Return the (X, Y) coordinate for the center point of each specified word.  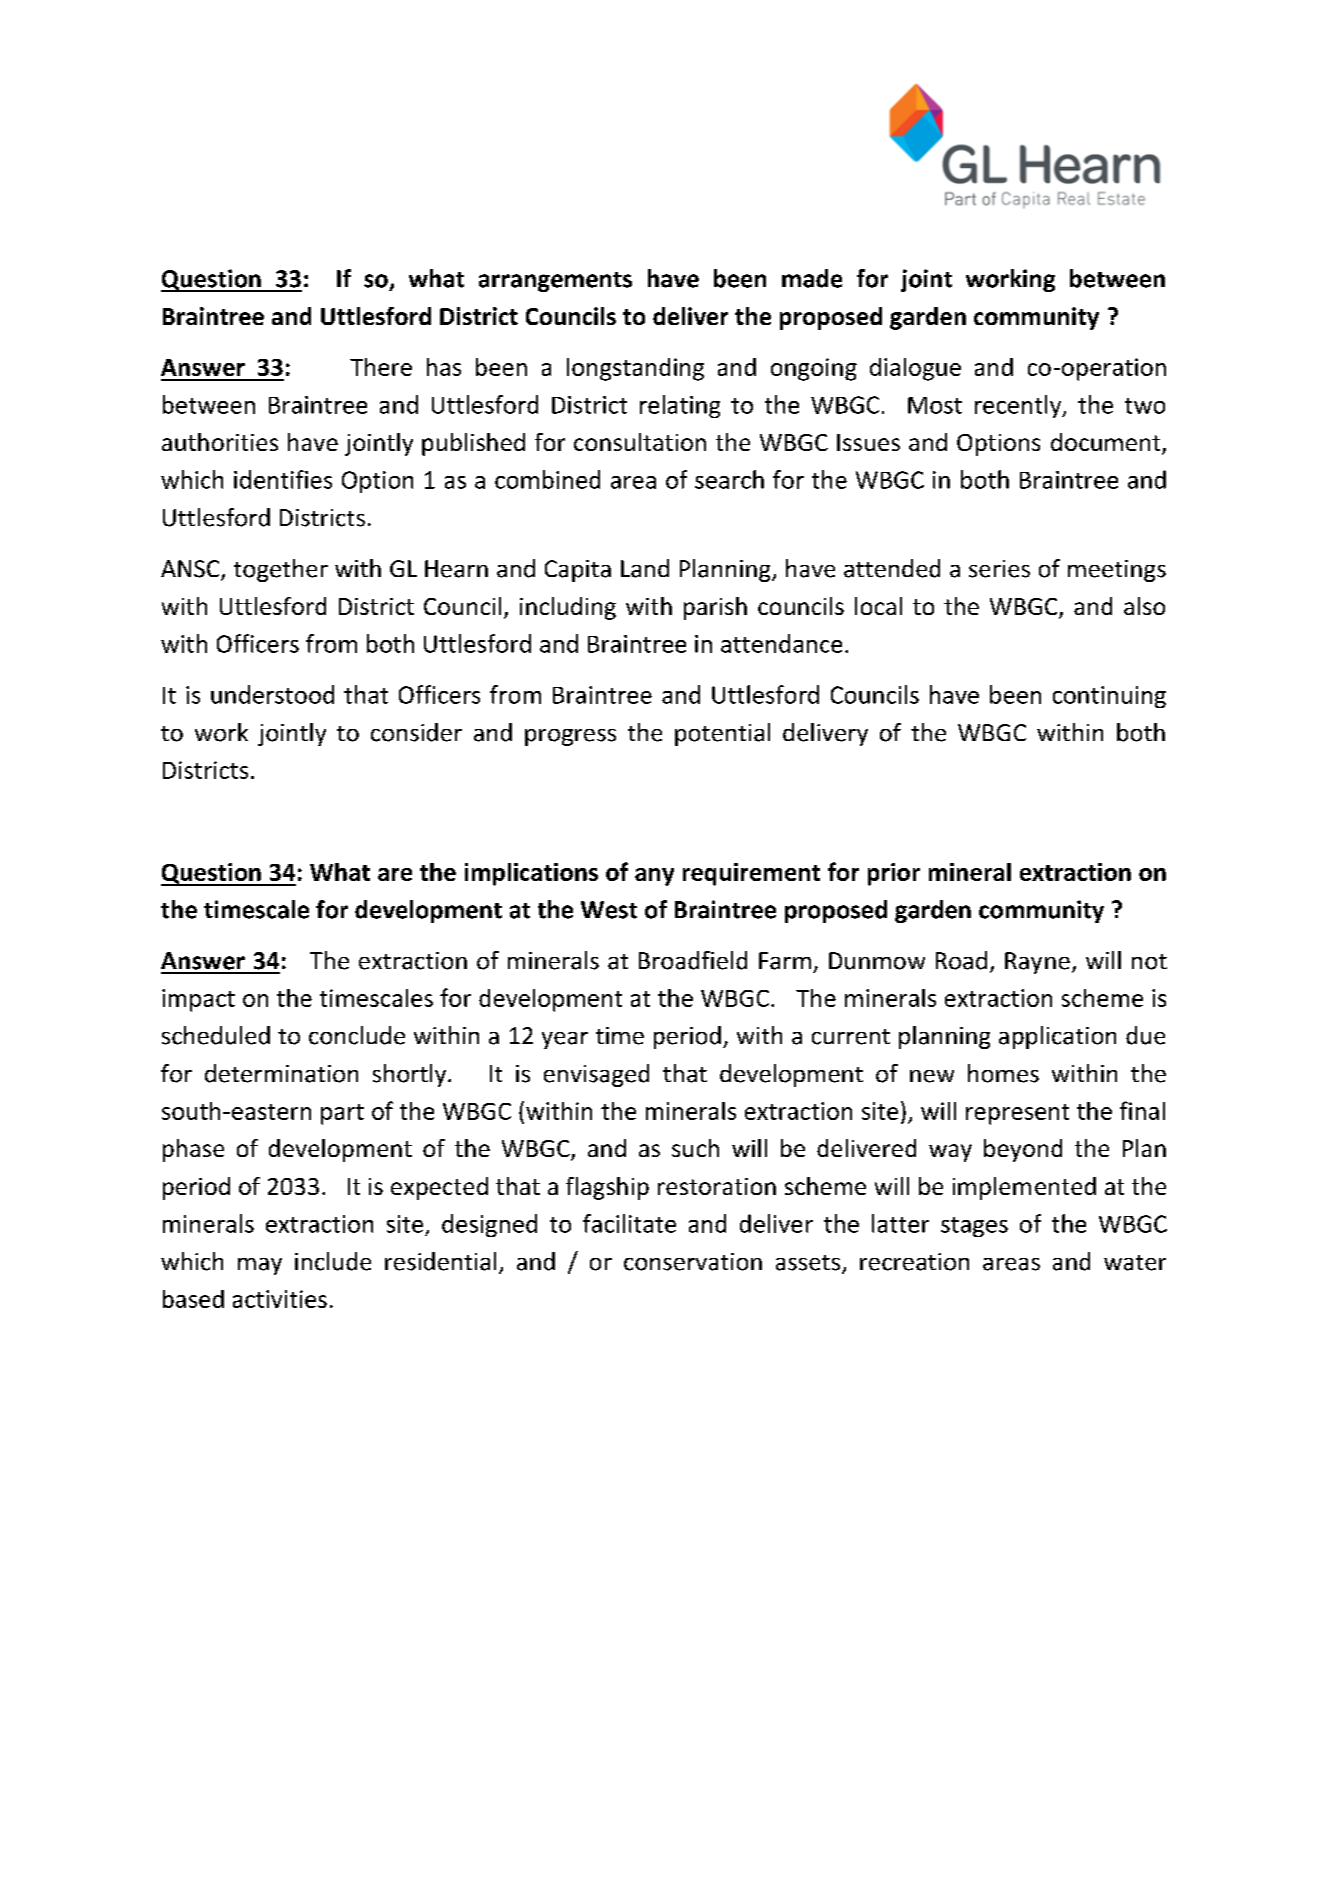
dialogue (915, 369)
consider (416, 732)
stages (974, 1227)
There (381, 367)
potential (722, 734)
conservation (693, 1262)
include (333, 1261)
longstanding (635, 369)
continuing (1109, 697)
